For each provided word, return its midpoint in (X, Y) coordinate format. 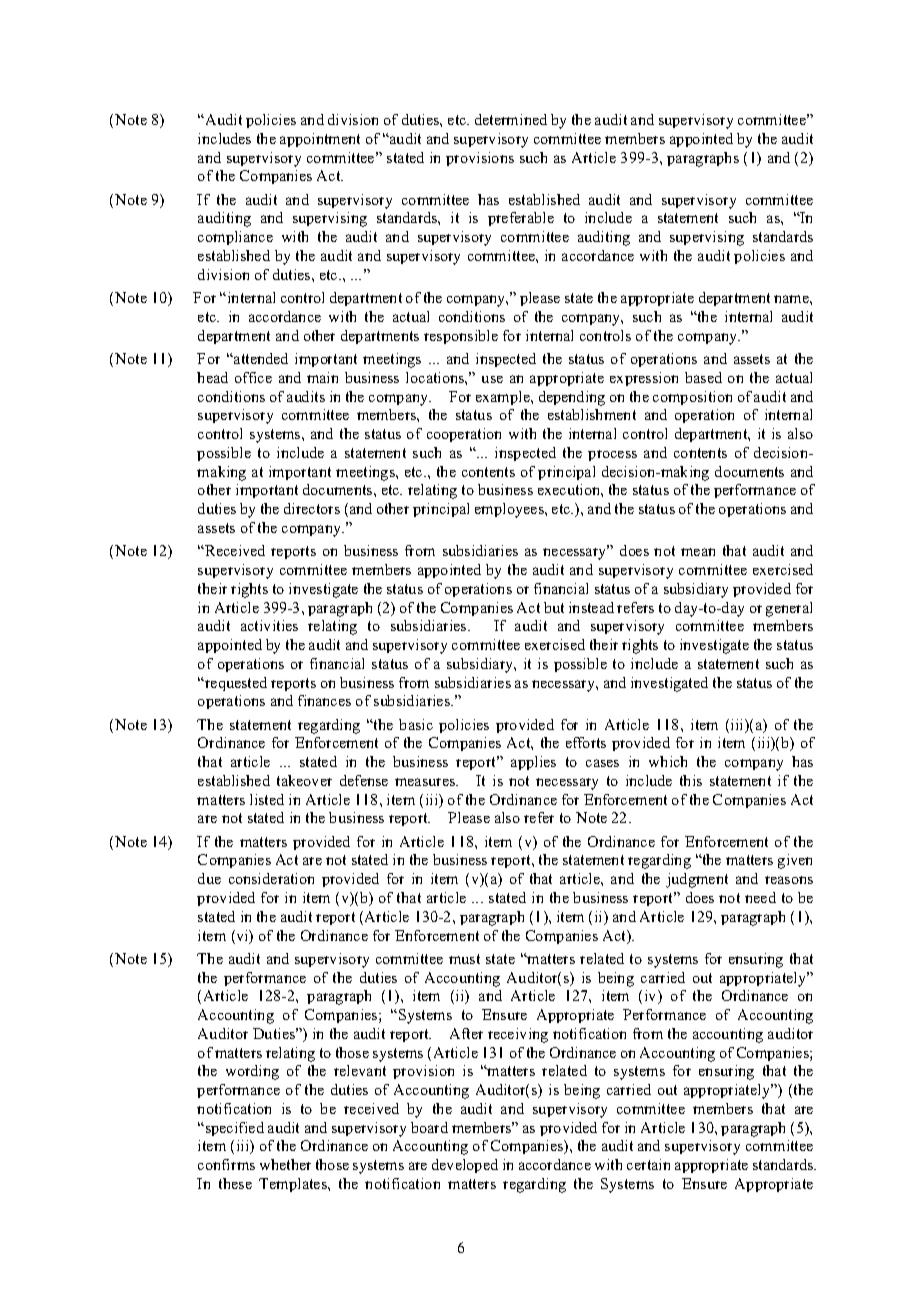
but (554, 607)
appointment (320, 140)
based (703, 377)
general (789, 609)
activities (269, 625)
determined (511, 119)
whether (285, 1164)
